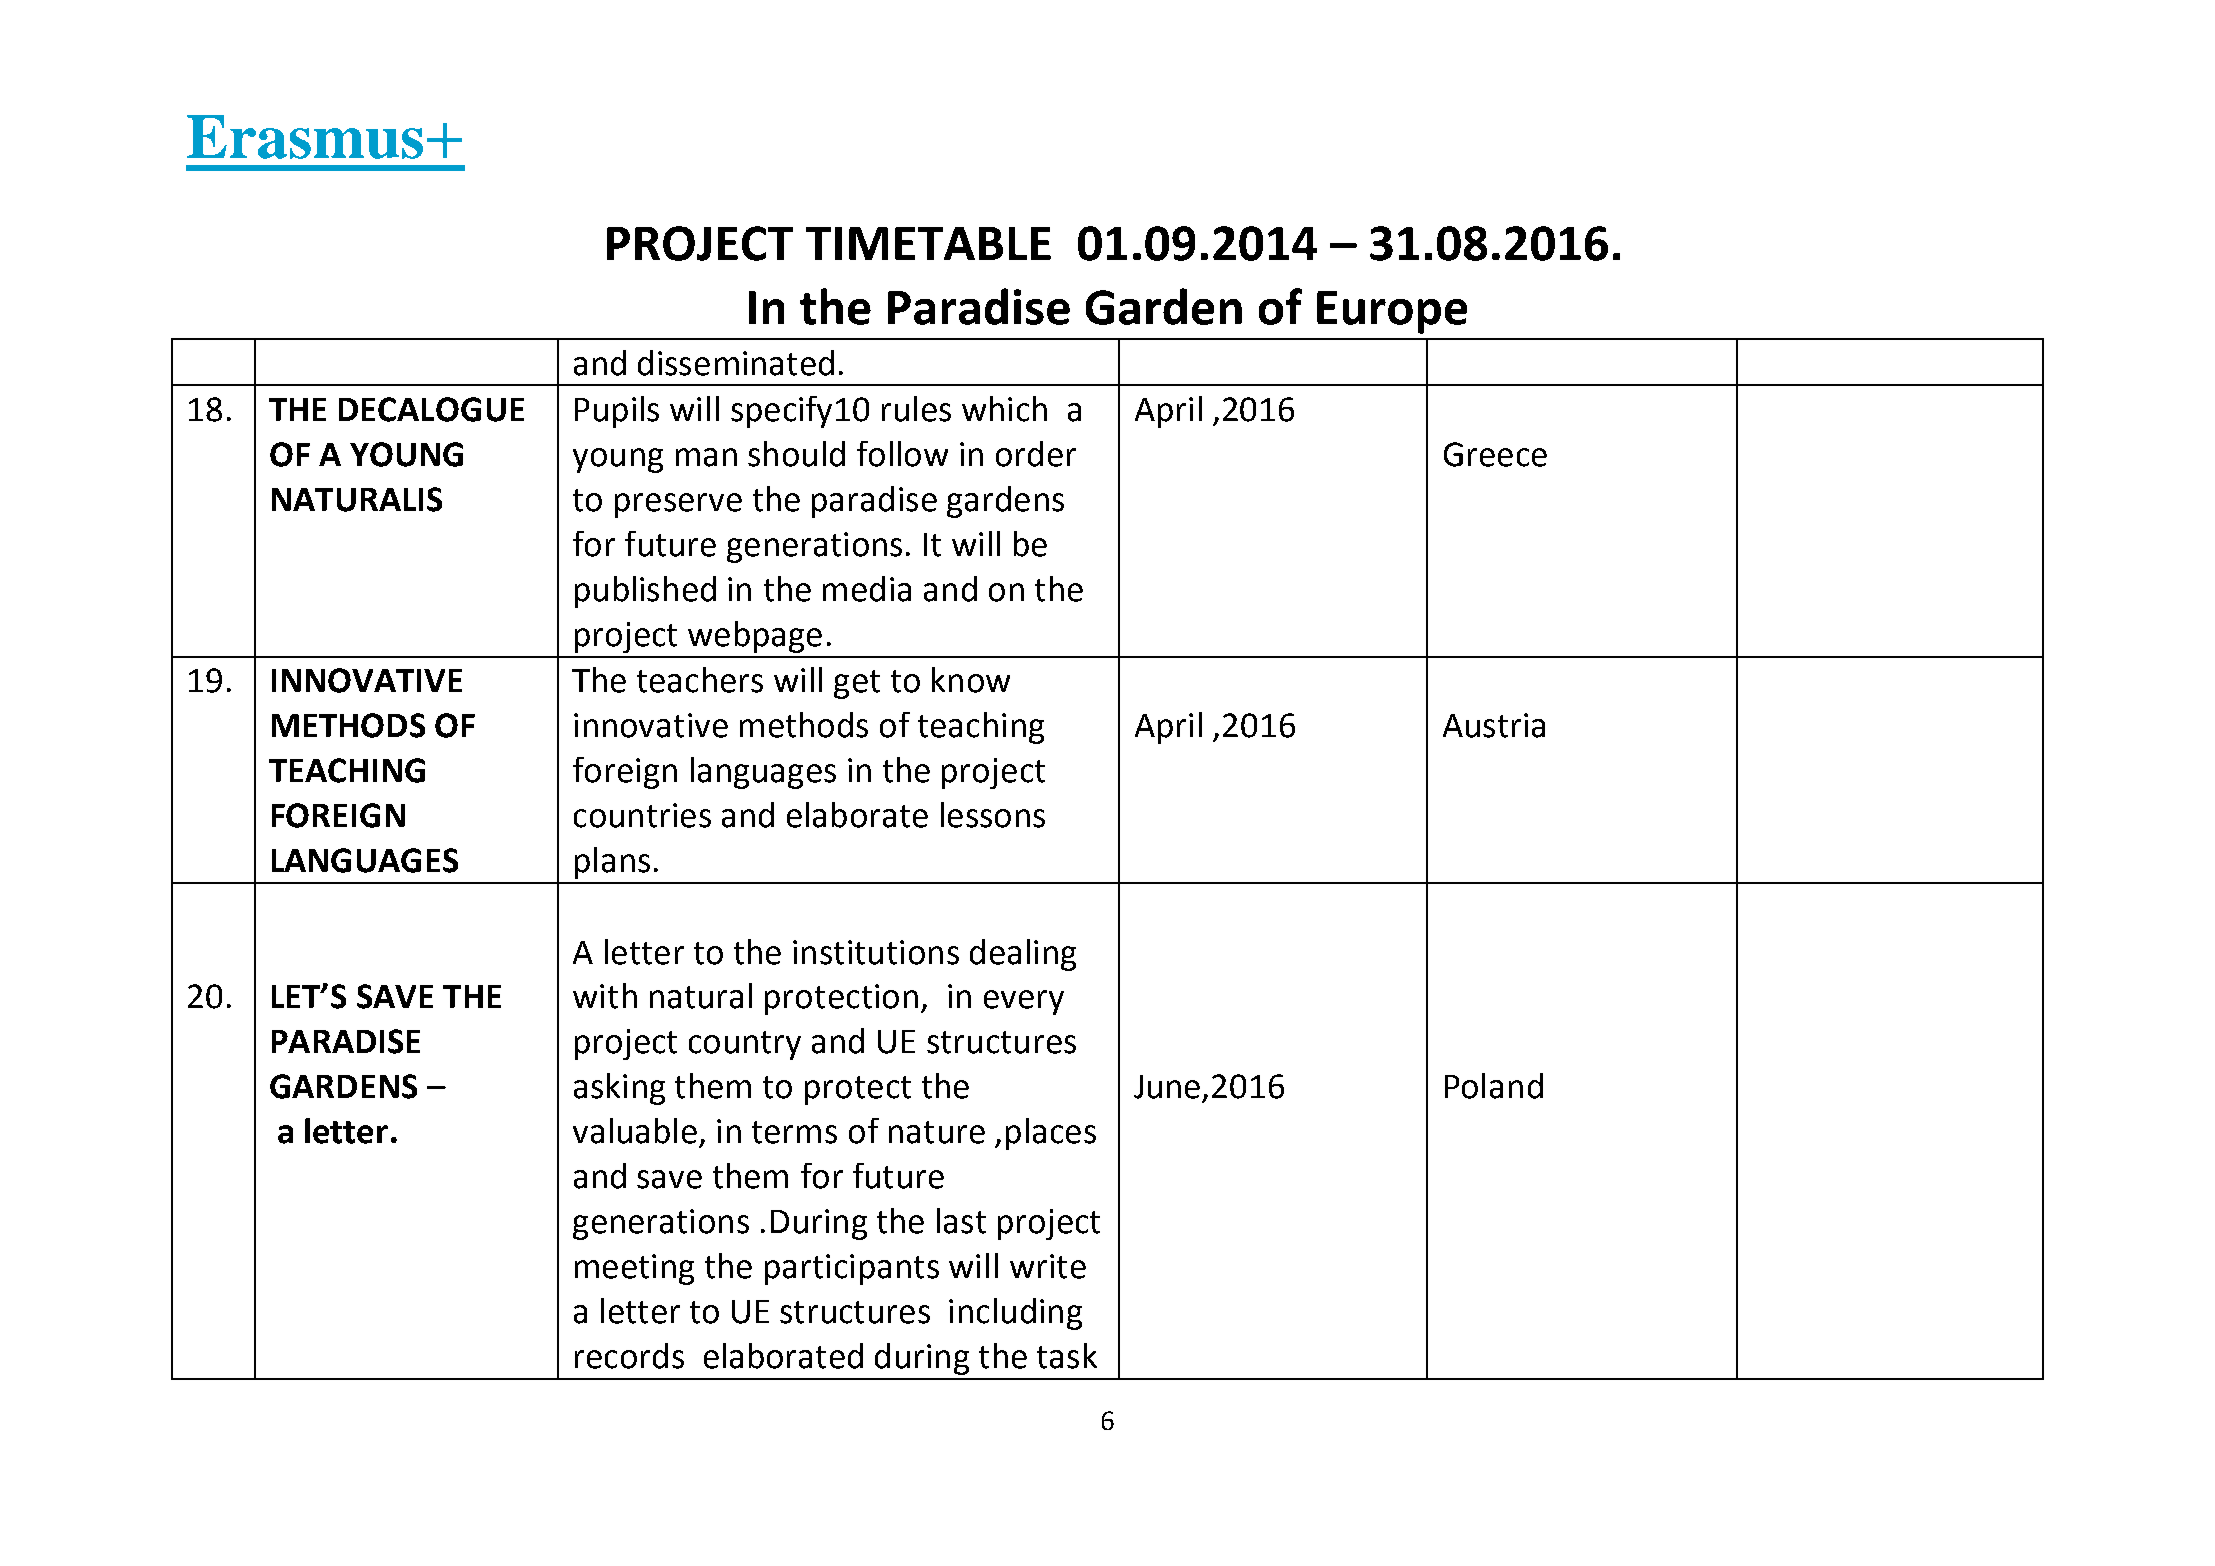  What do you see at coordinates (928, 243) in the page?
I see `TIMETABLE` at bounding box center [928, 243].
